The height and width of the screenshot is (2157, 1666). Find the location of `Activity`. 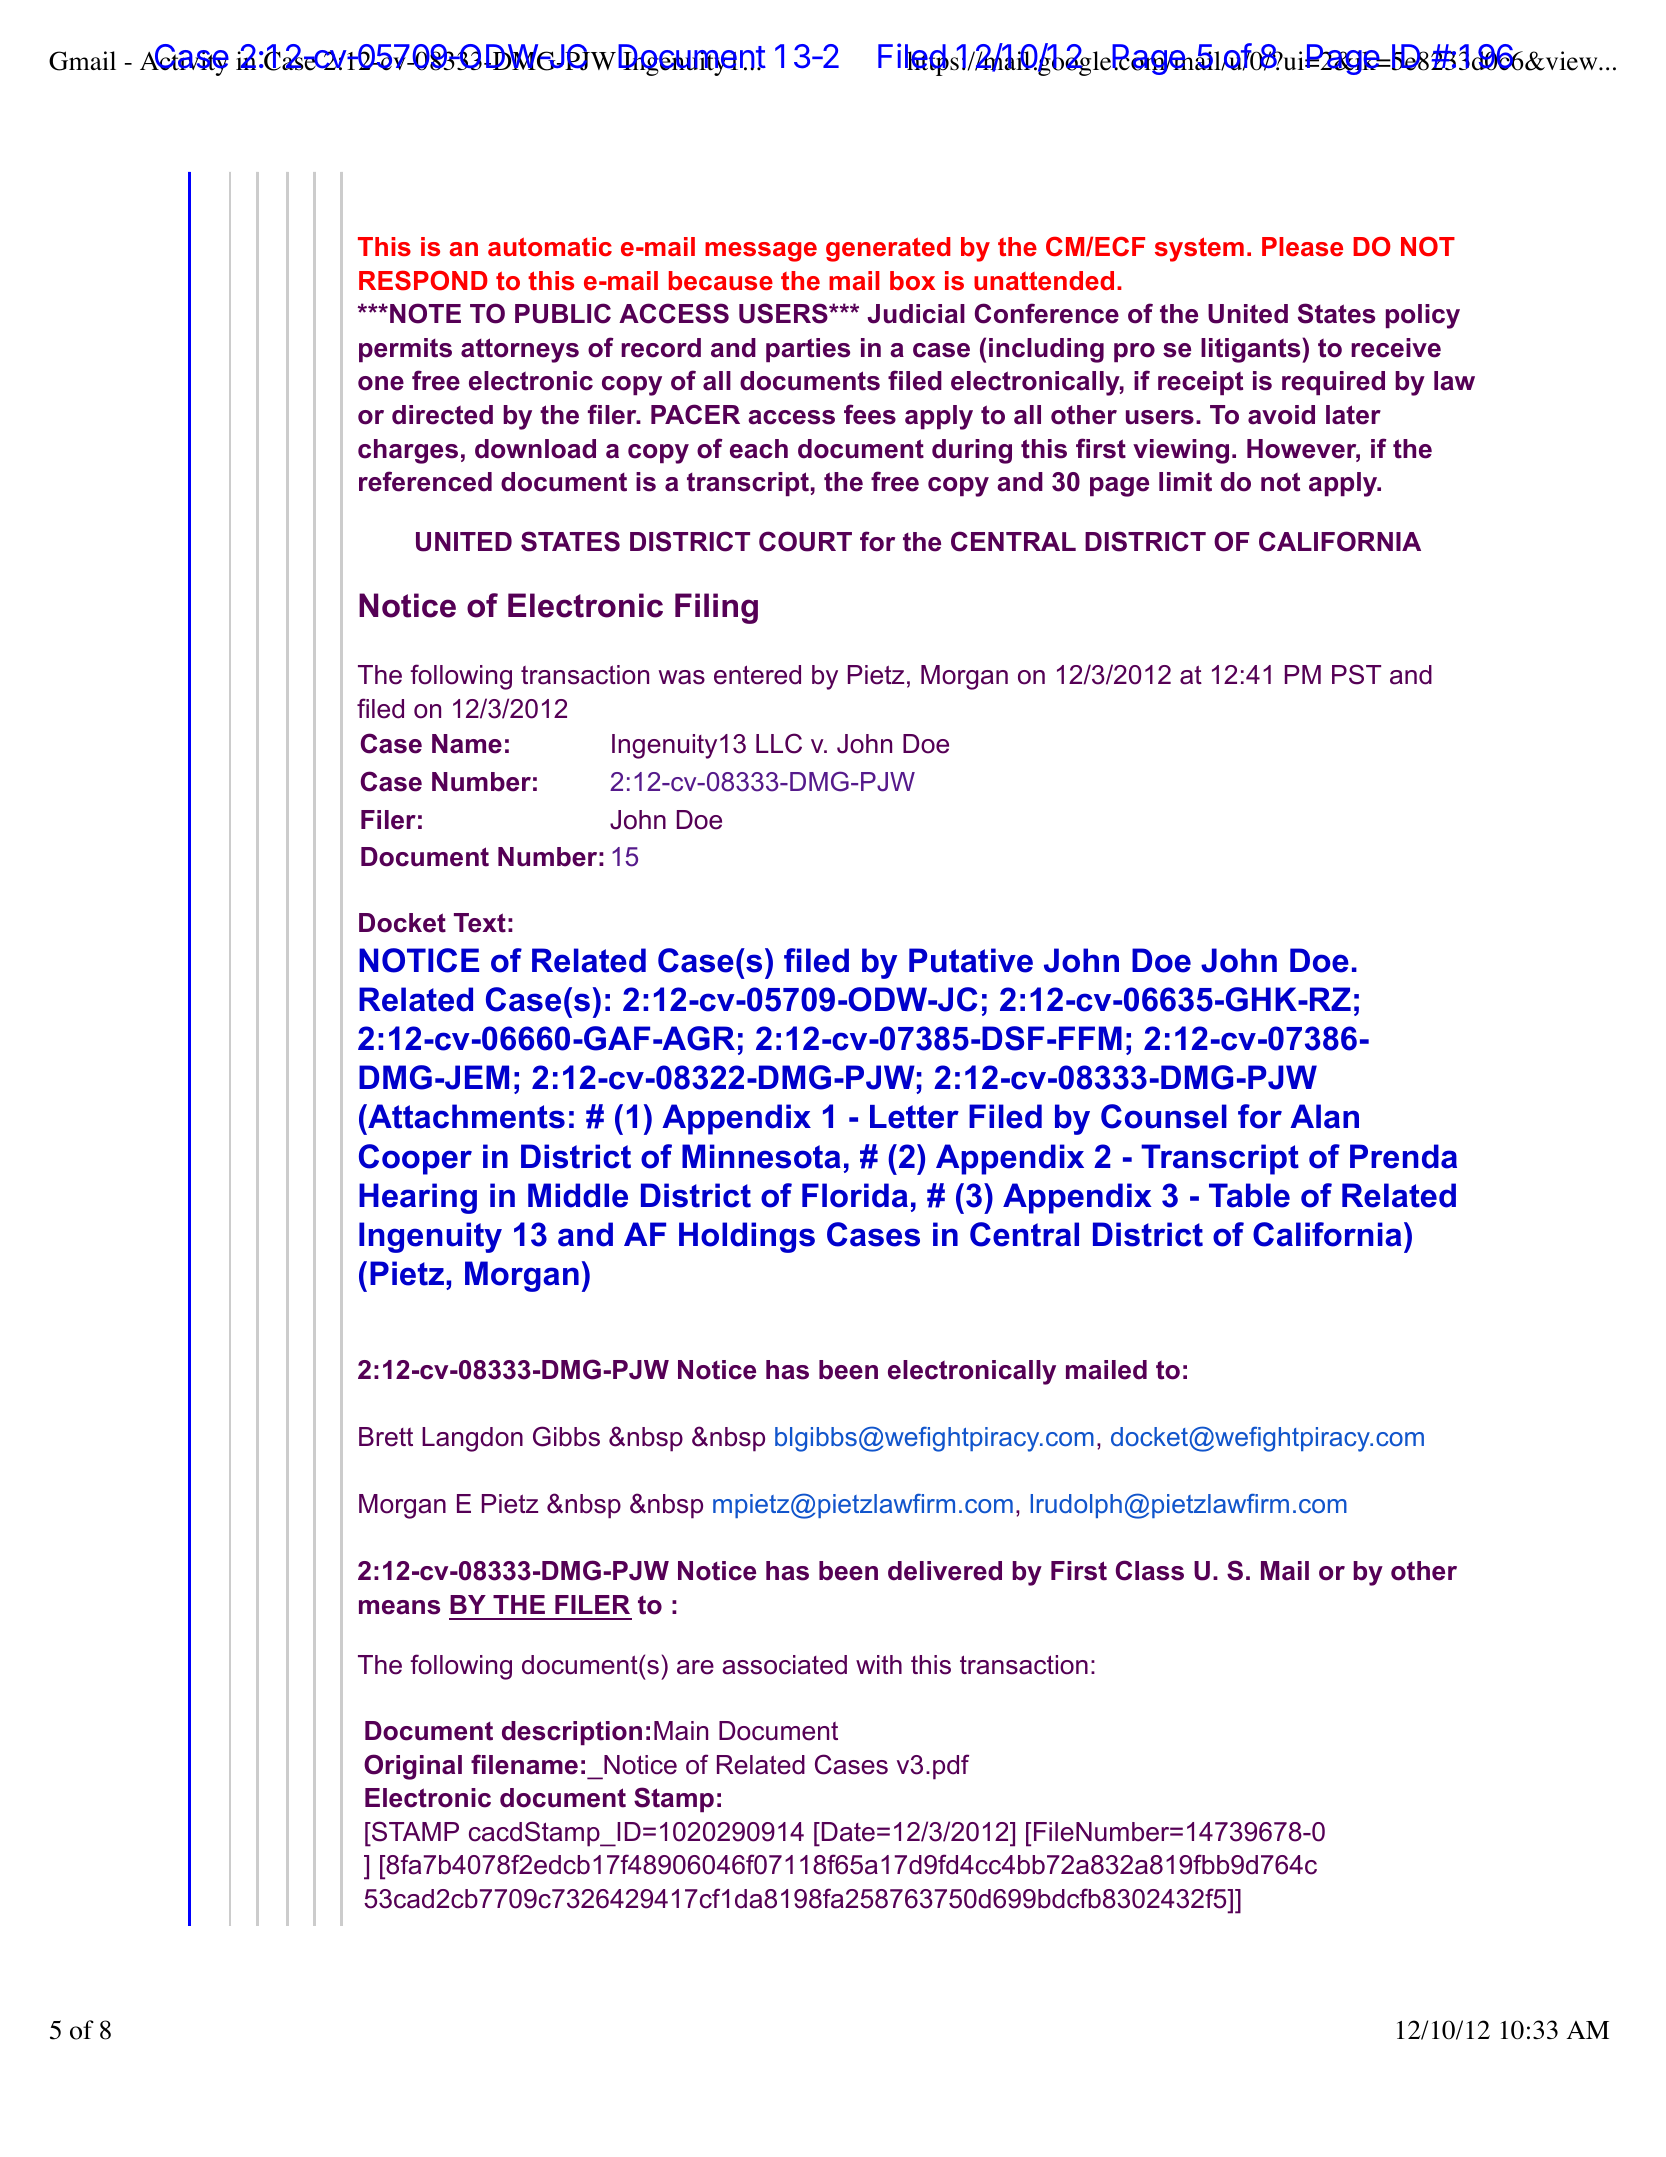

Activity is located at coordinates (184, 63).
